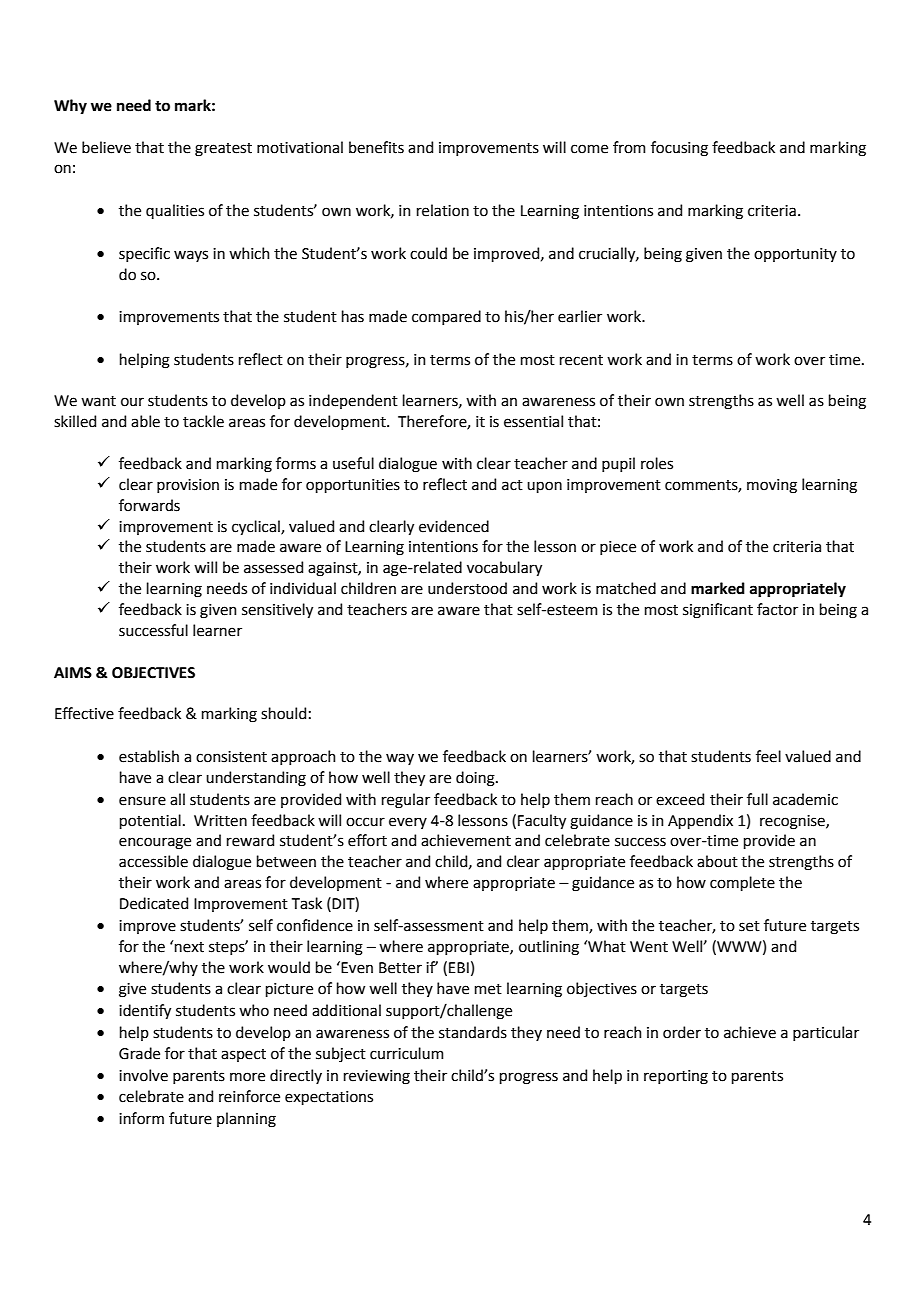 This screenshot has height=1308, width=924. Describe the element at coordinates (145, 421) in the screenshot. I see `able` at that location.
